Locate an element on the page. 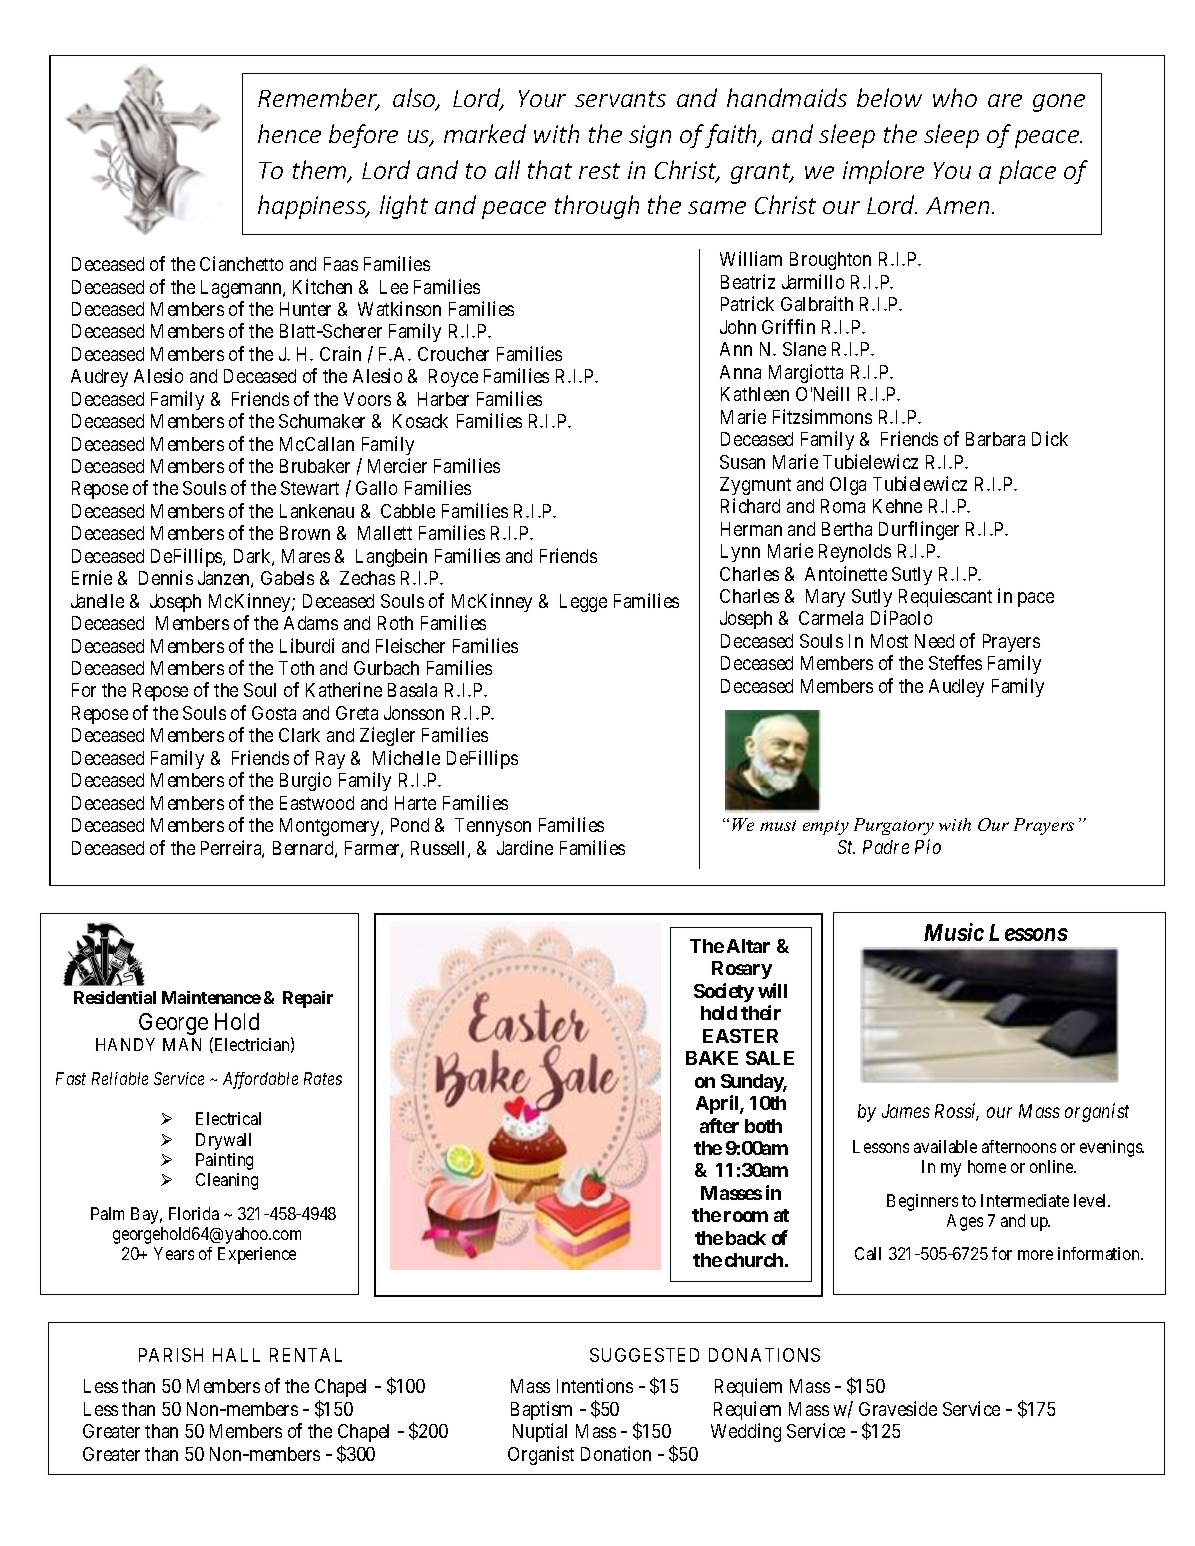  more is located at coordinates (1035, 1255).
